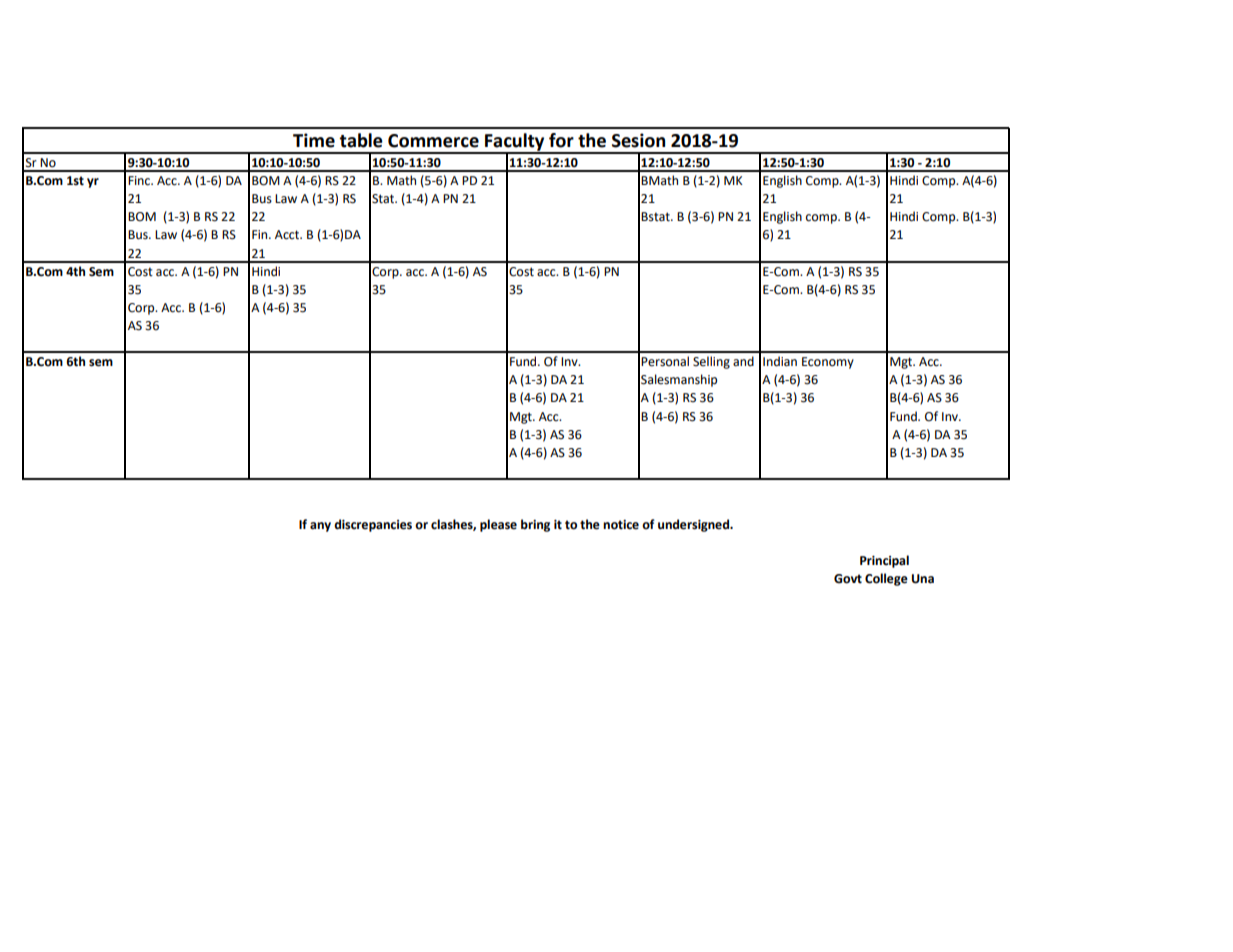 Image resolution: width=1233 pixels, height=952 pixels. What do you see at coordinates (665, 361) in the page?
I see `Personal` at bounding box center [665, 361].
